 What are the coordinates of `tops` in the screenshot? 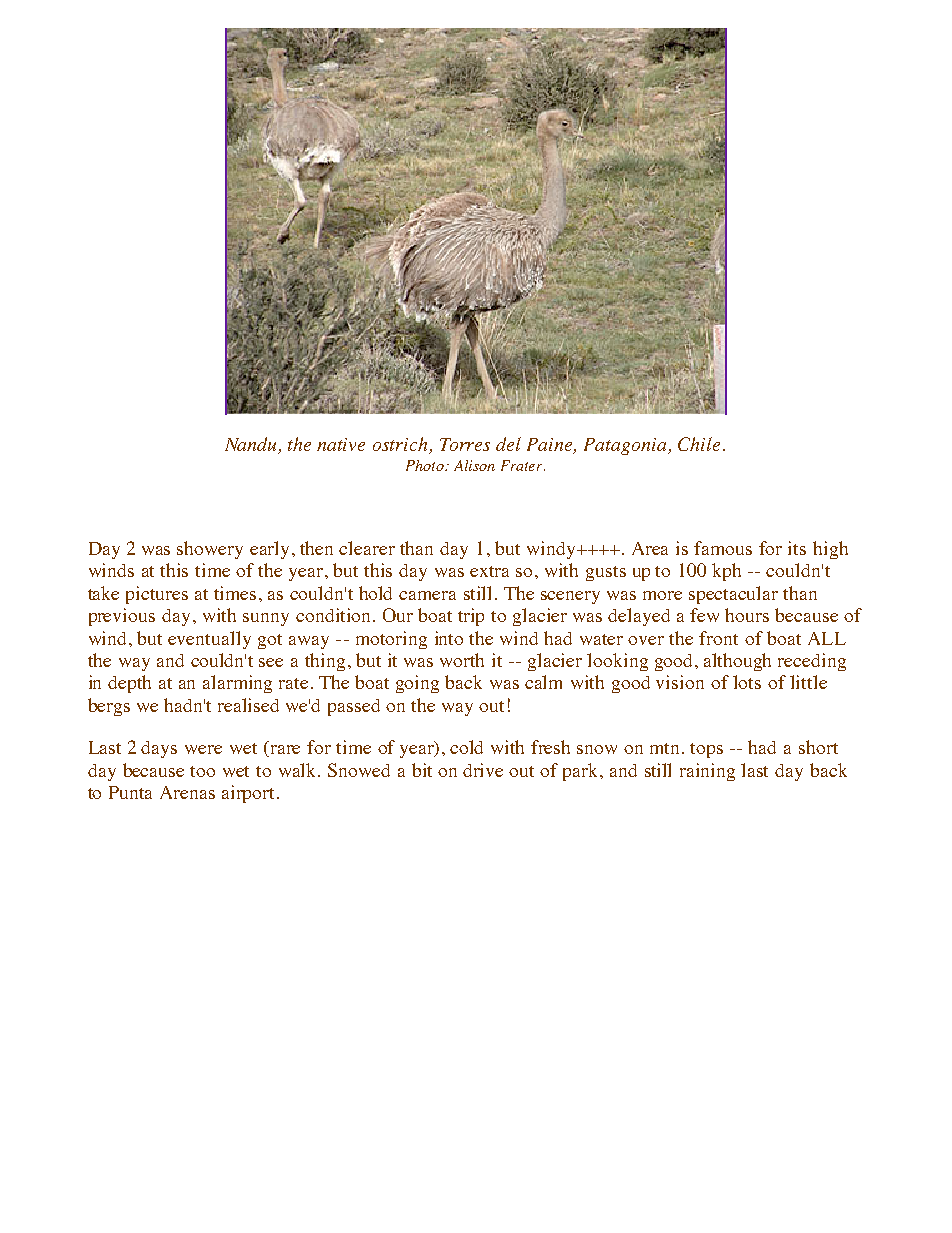 It's located at (706, 750).
